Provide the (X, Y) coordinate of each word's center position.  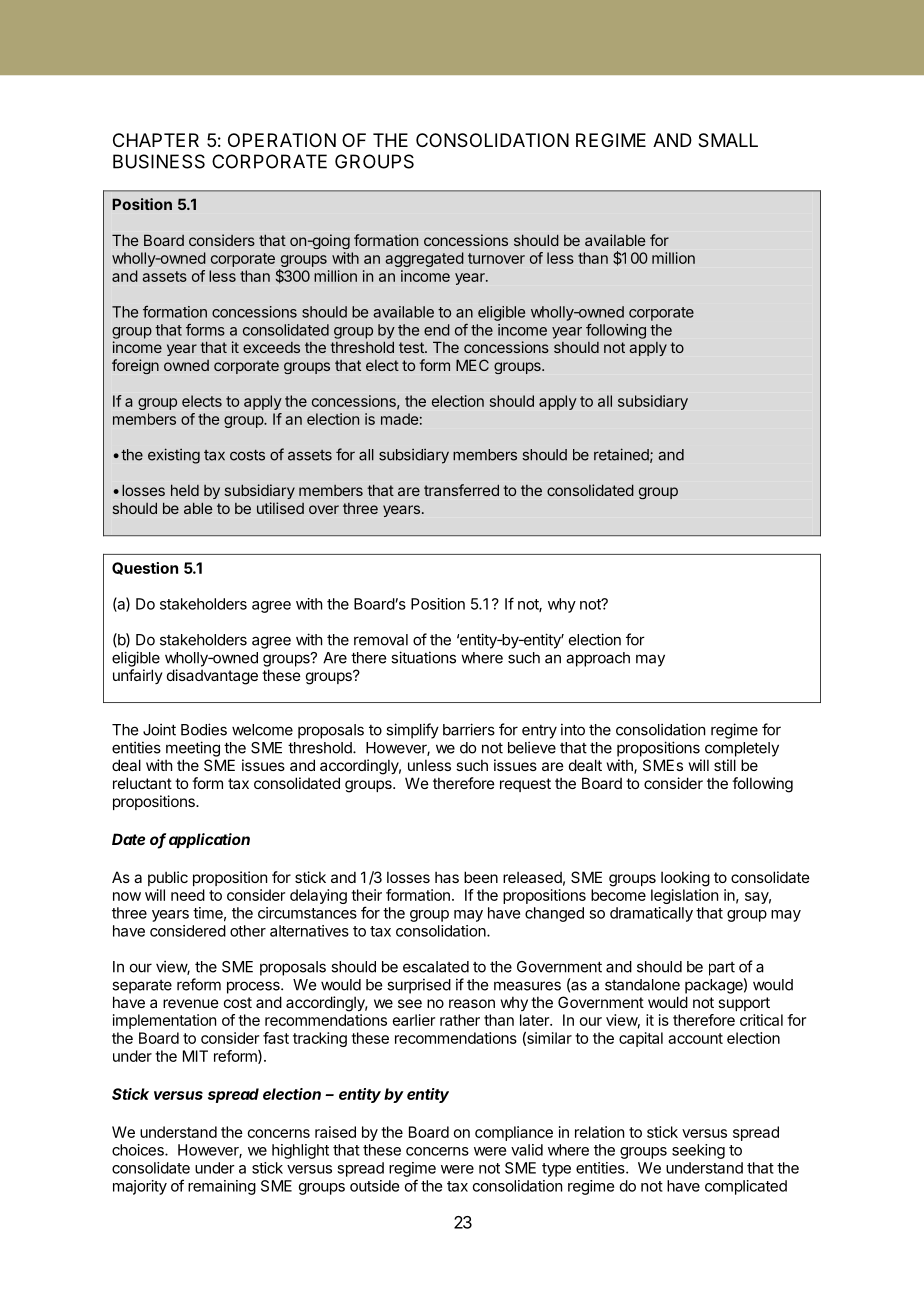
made (400, 419)
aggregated (424, 259)
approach (598, 659)
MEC (472, 365)
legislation (684, 896)
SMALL (728, 140)
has (447, 877)
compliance (514, 1133)
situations (423, 657)
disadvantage (212, 677)
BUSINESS (159, 161)
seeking (698, 1151)
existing (174, 456)
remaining (222, 1187)
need (188, 895)
